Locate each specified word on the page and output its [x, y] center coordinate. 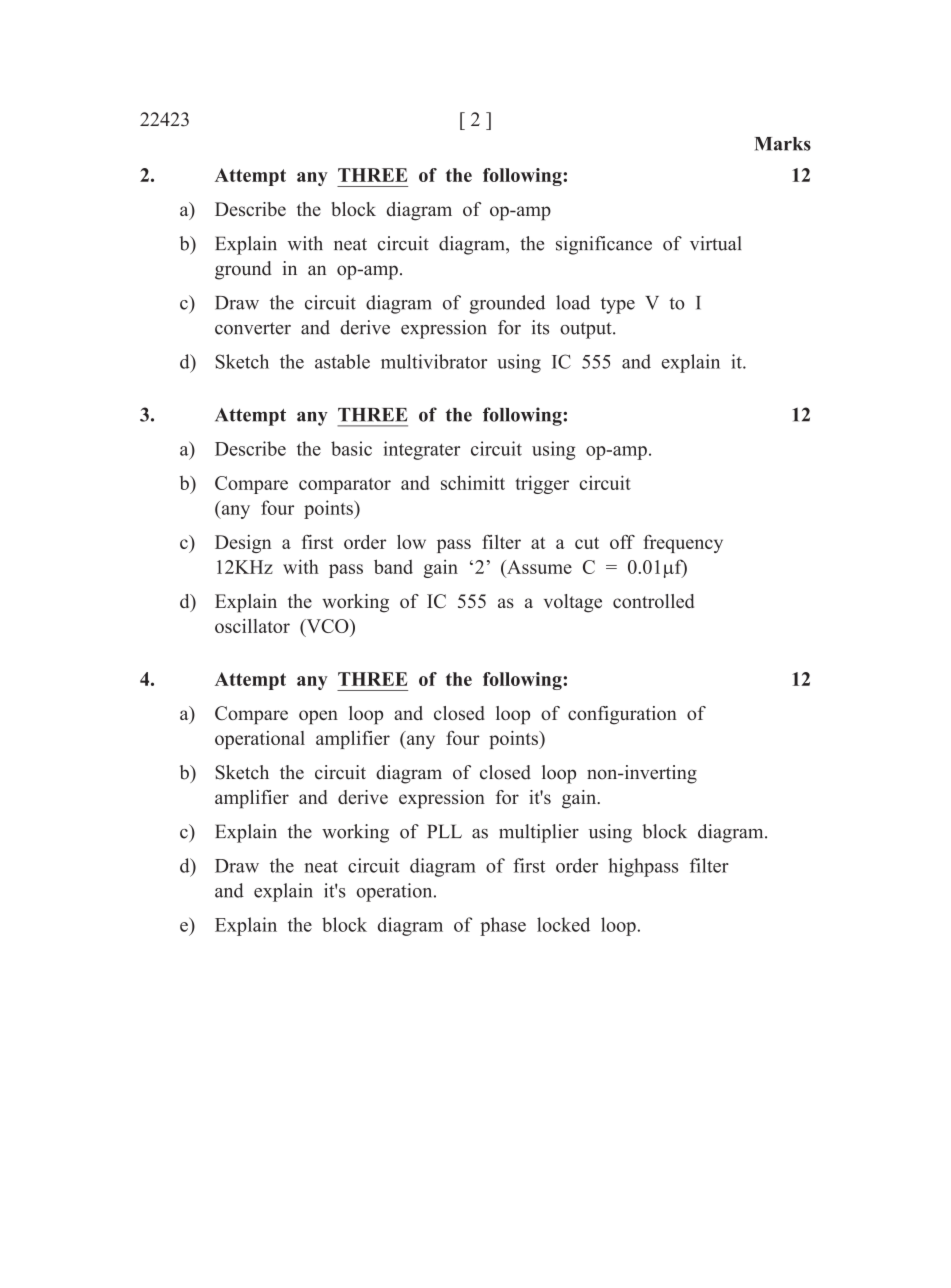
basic [351, 448]
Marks [783, 144]
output [587, 330]
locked [563, 924]
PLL [444, 831]
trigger [542, 484]
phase [503, 926]
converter [253, 328]
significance [604, 245]
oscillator [252, 626]
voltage [573, 603]
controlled [653, 601]
